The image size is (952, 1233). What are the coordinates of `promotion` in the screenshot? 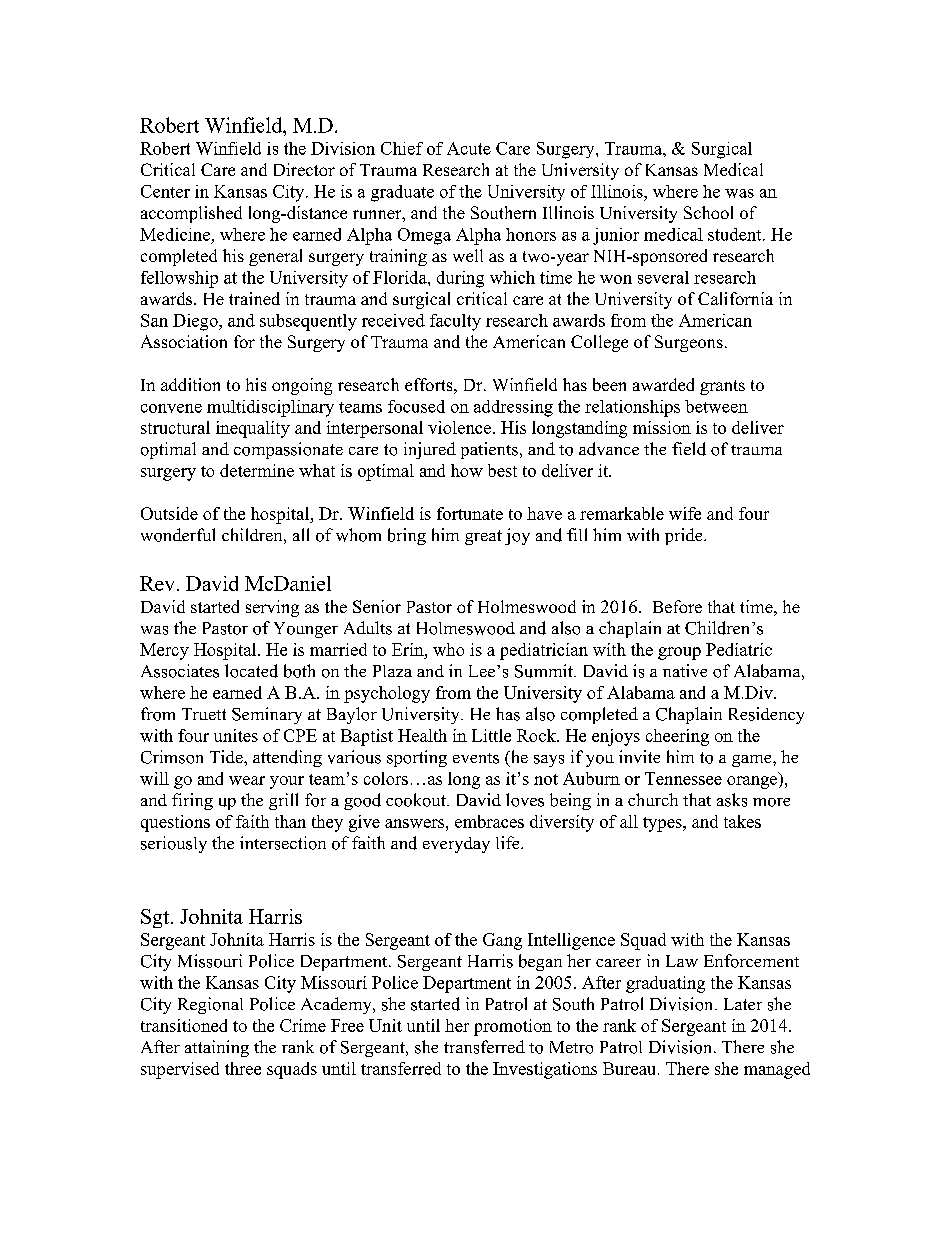 It's located at (513, 1027).
